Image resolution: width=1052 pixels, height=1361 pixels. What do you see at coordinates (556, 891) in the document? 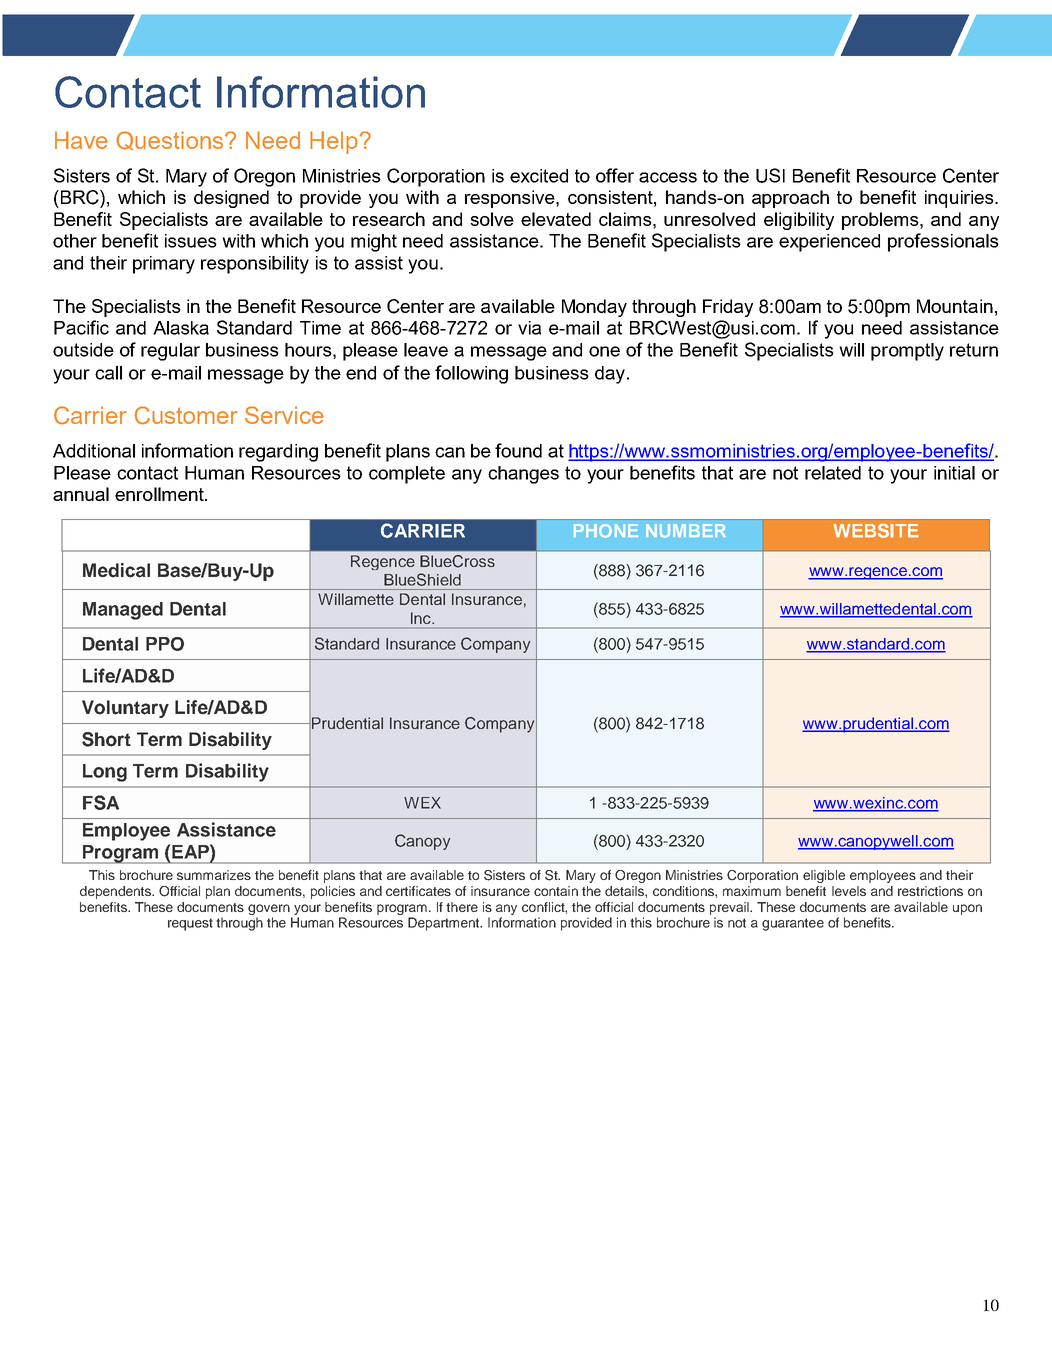
I see `contain` at bounding box center [556, 891].
